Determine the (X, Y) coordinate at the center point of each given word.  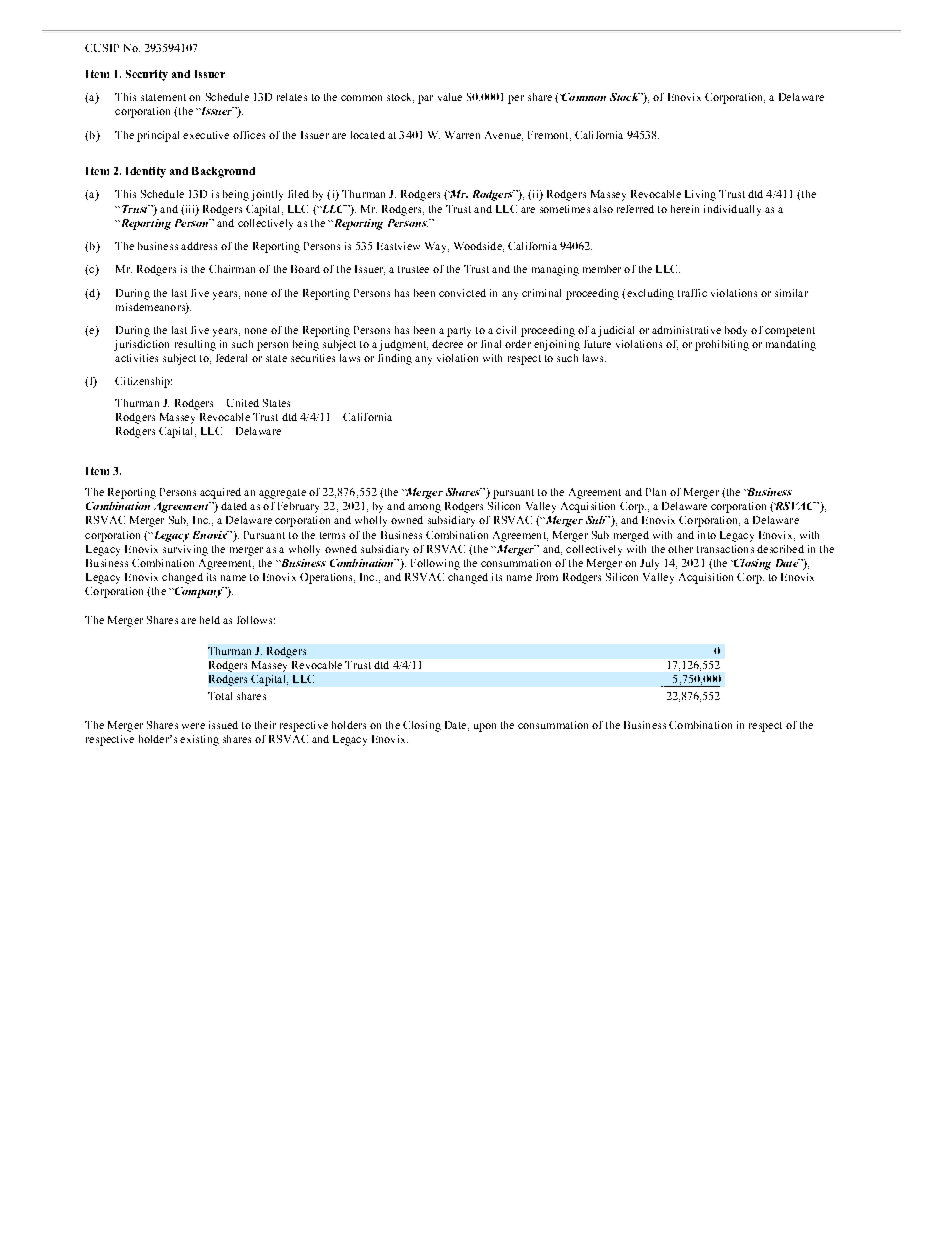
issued (223, 725)
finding (395, 359)
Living (700, 195)
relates (292, 97)
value (450, 97)
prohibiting (722, 345)
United (243, 403)
